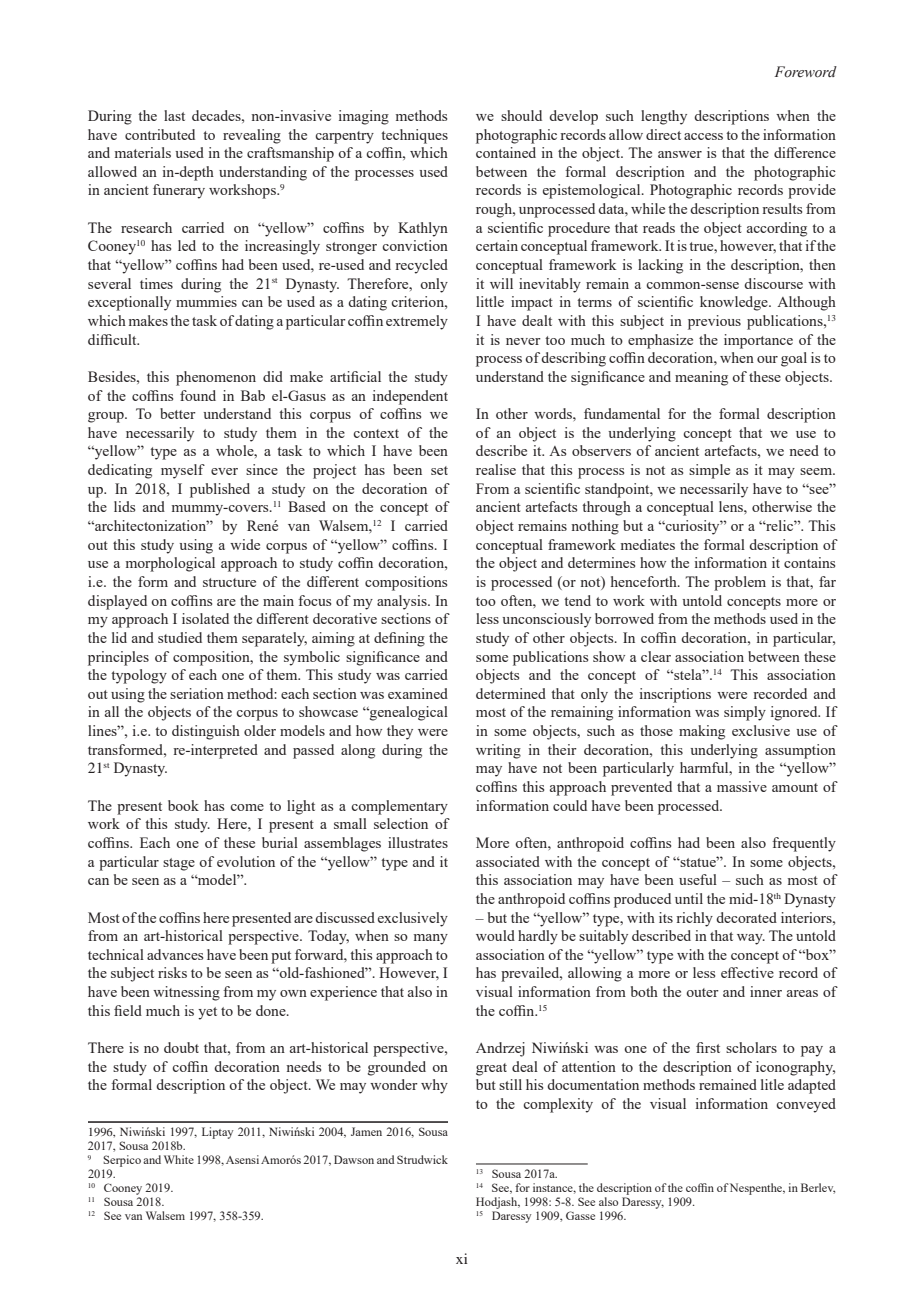  Describe the element at coordinates (434, 1086) in the screenshot. I see `why` at that location.
